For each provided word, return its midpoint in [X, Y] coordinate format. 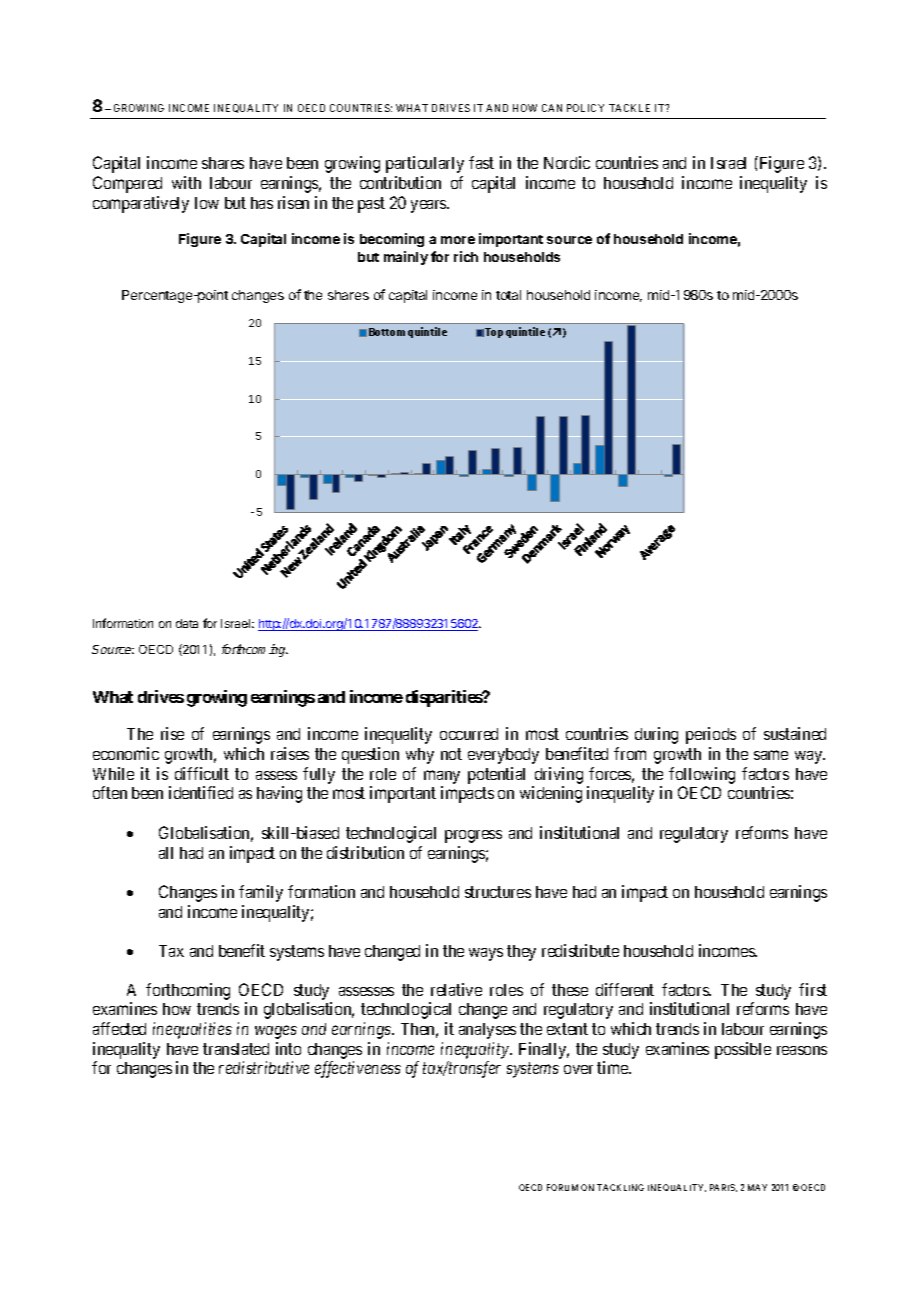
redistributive [264, 1067]
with [186, 182]
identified [201, 792]
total [508, 295]
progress [473, 836]
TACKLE [629, 108]
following [702, 777]
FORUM [562, 1187]
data [187, 623]
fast [481, 162]
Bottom [387, 332]
